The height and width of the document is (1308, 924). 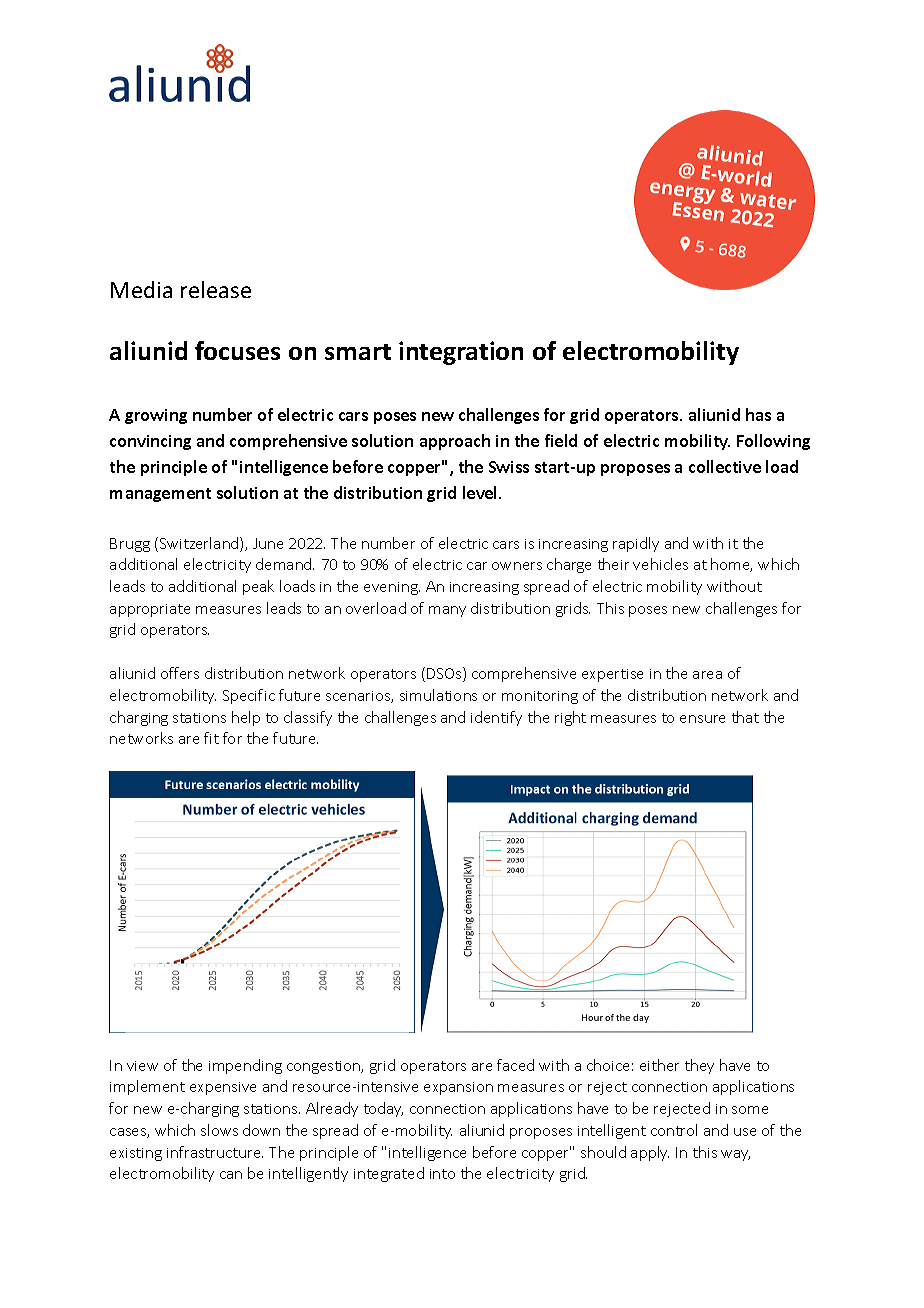 What do you see at coordinates (660, 564) in the document?
I see `vehicles` at bounding box center [660, 564].
